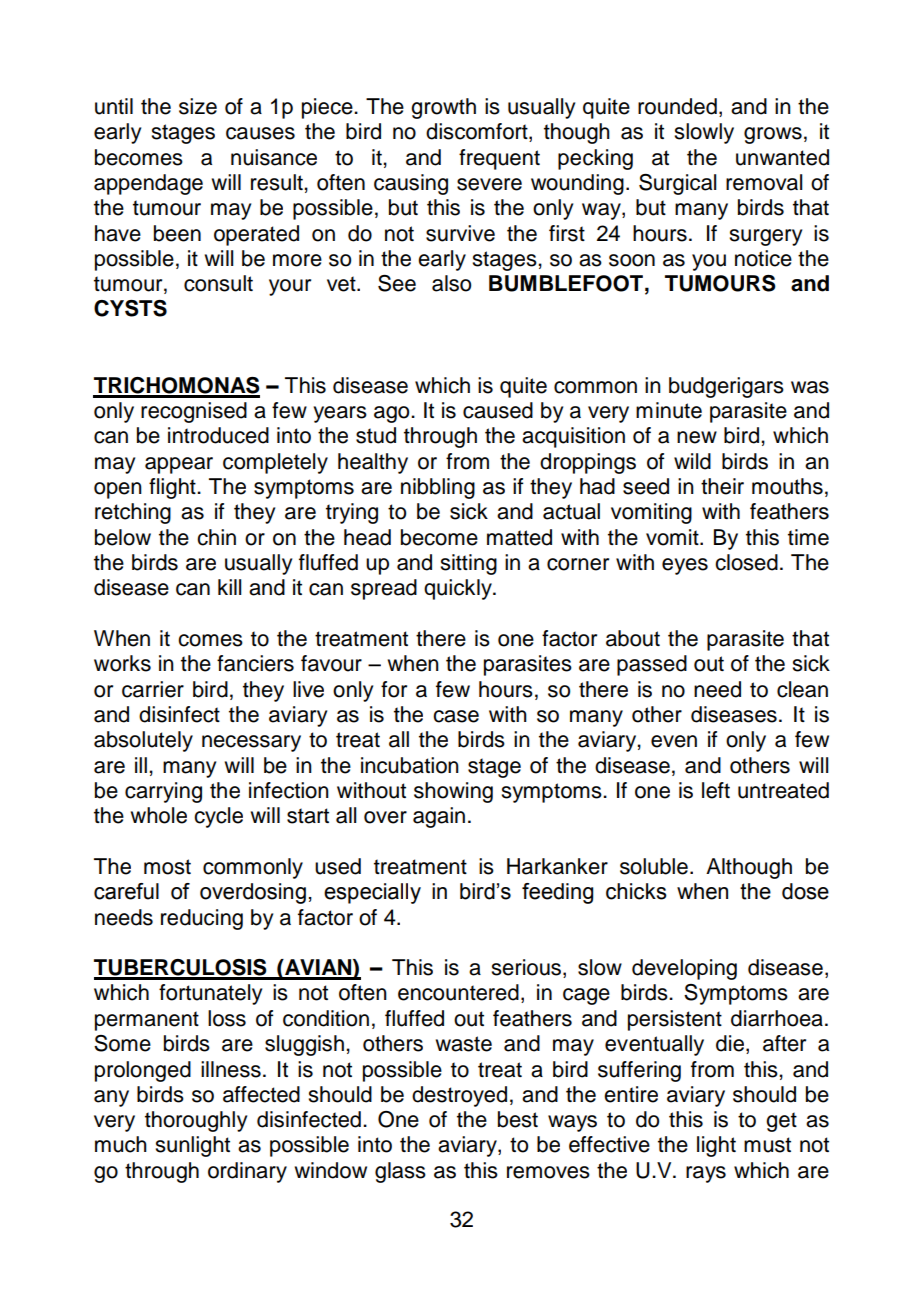 The width and height of the screenshot is (924, 1311). What do you see at coordinates (478, 132) in the screenshot?
I see `discomfort` at bounding box center [478, 132].
